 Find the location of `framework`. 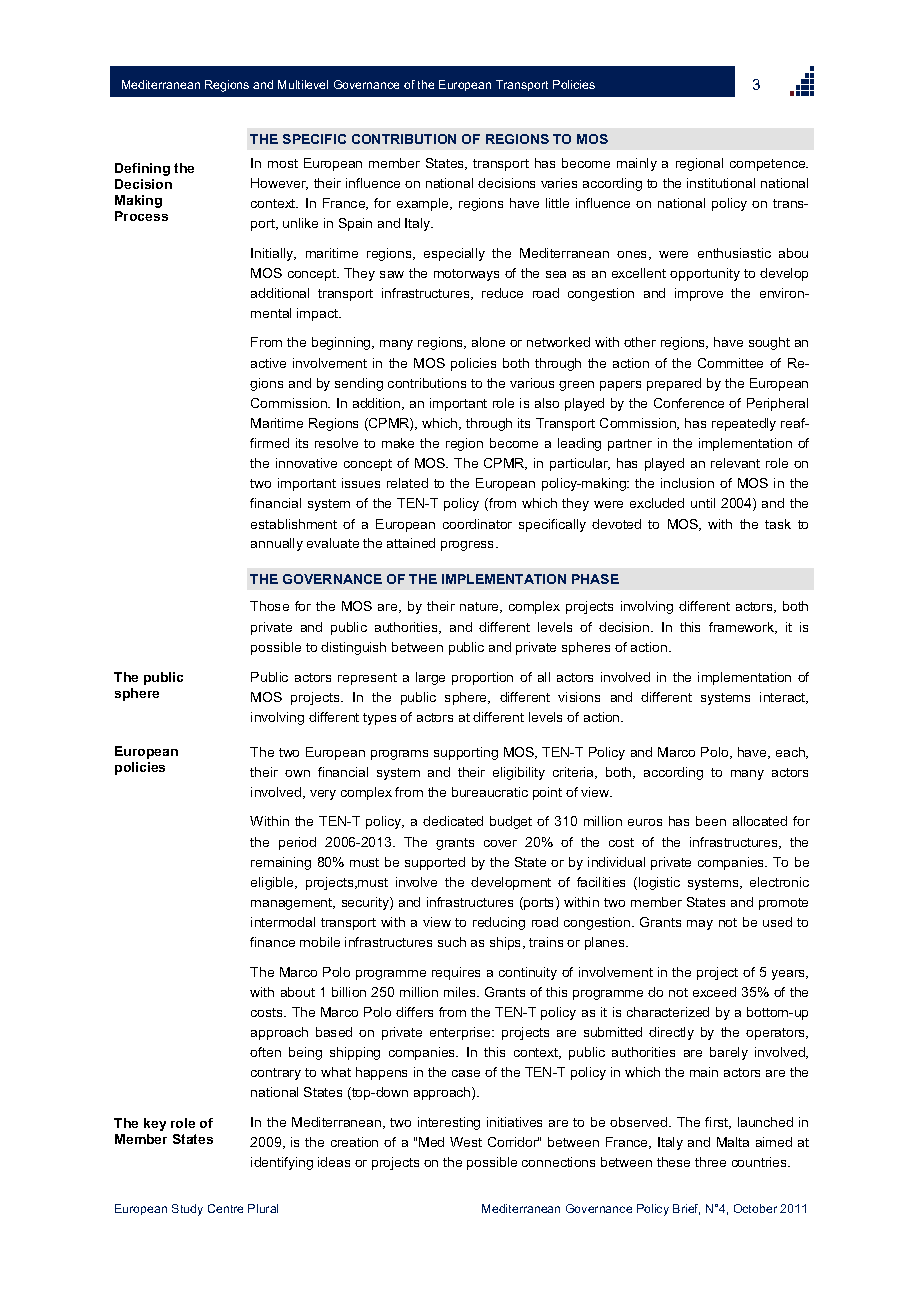

framework is located at coordinates (743, 628).
